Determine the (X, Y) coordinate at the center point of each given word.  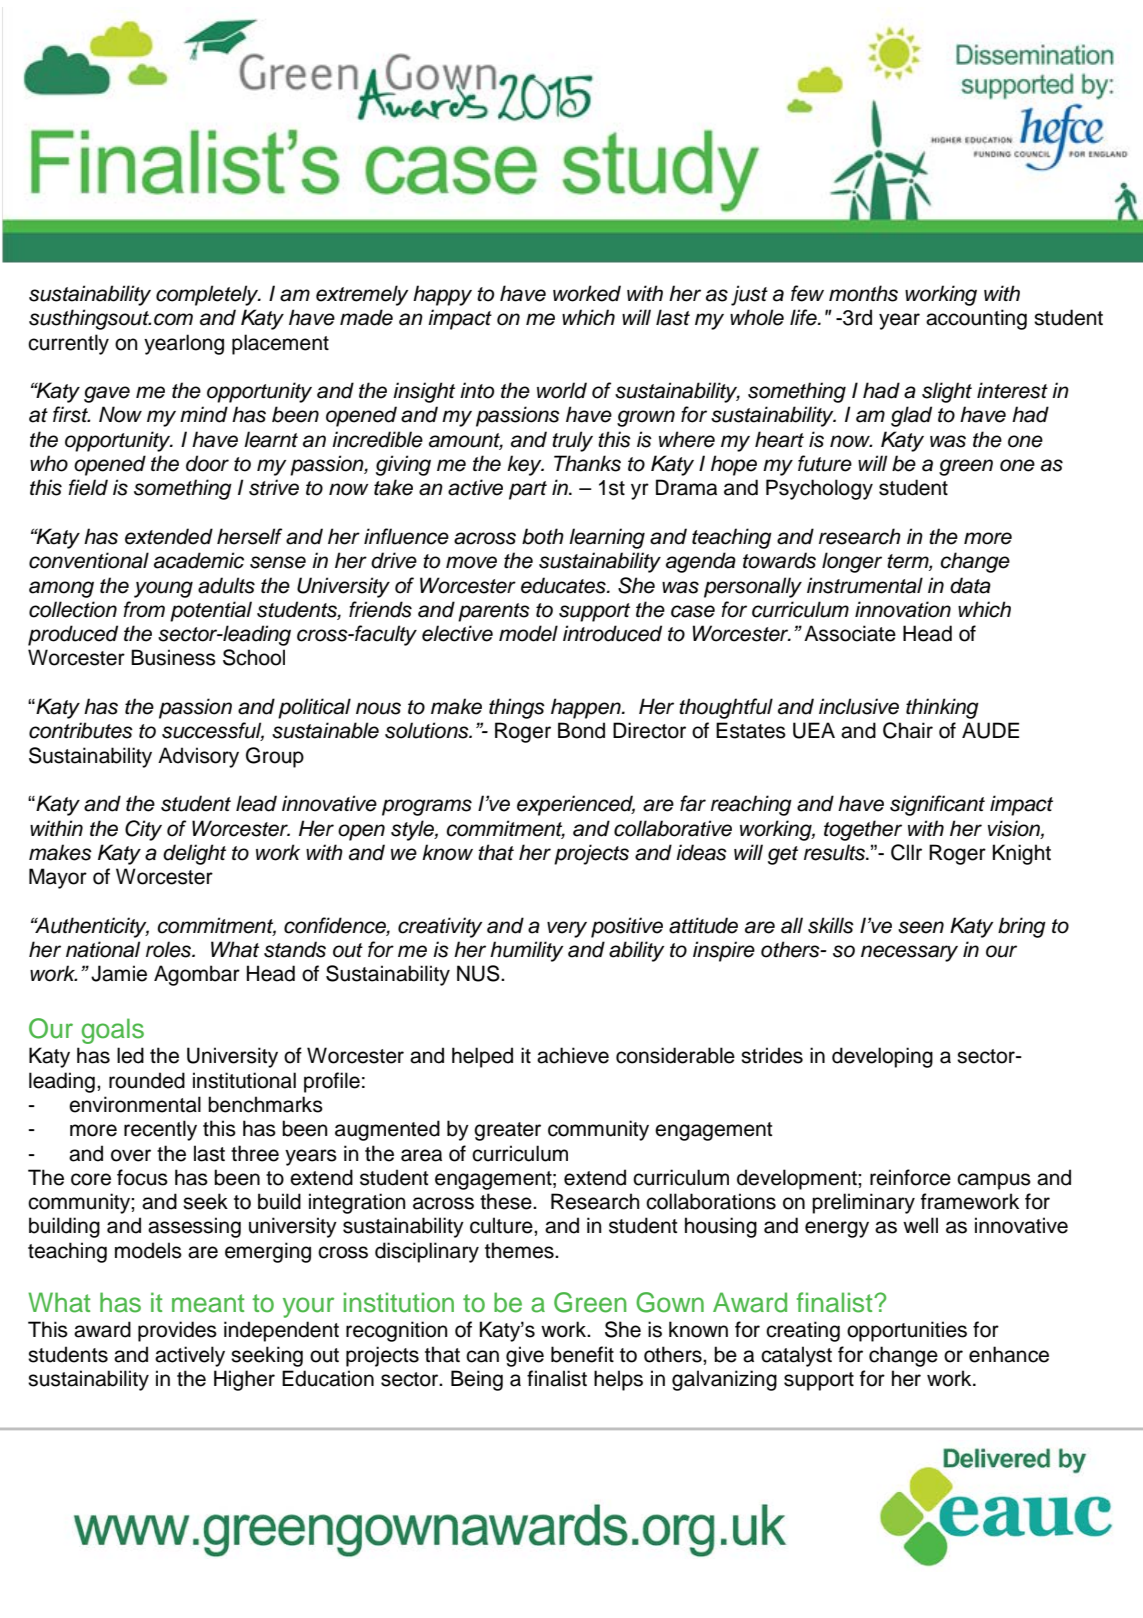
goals (113, 1031)
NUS (479, 973)
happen (587, 708)
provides (177, 1331)
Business (173, 657)
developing (882, 1057)
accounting (976, 319)
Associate (850, 633)
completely (208, 295)
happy (442, 295)
